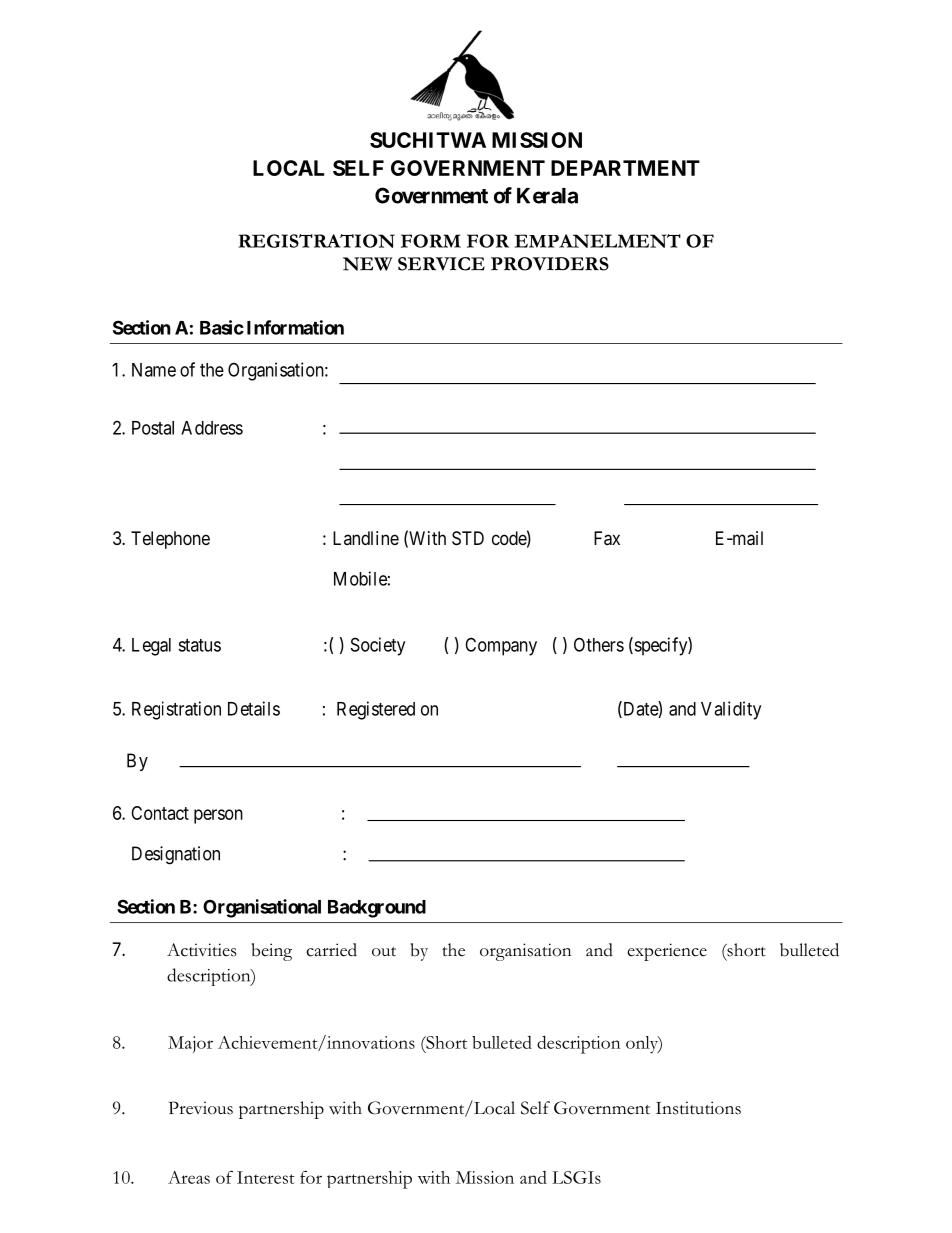 The height and width of the screenshot is (1233, 952). What do you see at coordinates (189, 1177) in the screenshot?
I see `Areas` at bounding box center [189, 1177].
